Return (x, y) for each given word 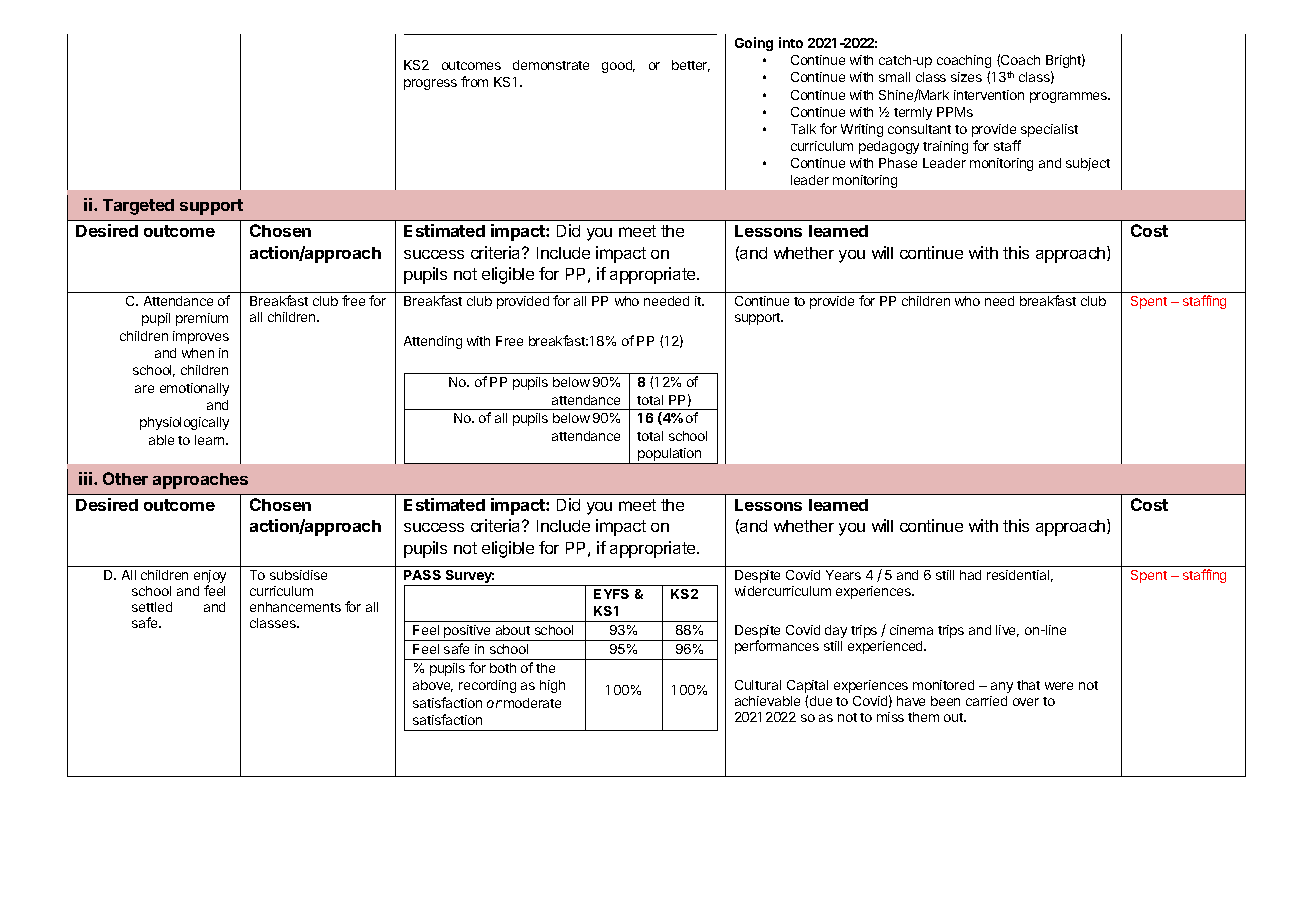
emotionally (194, 389)
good (618, 66)
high (552, 686)
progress (430, 84)
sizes (966, 77)
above (433, 686)
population (670, 456)
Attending (433, 342)
